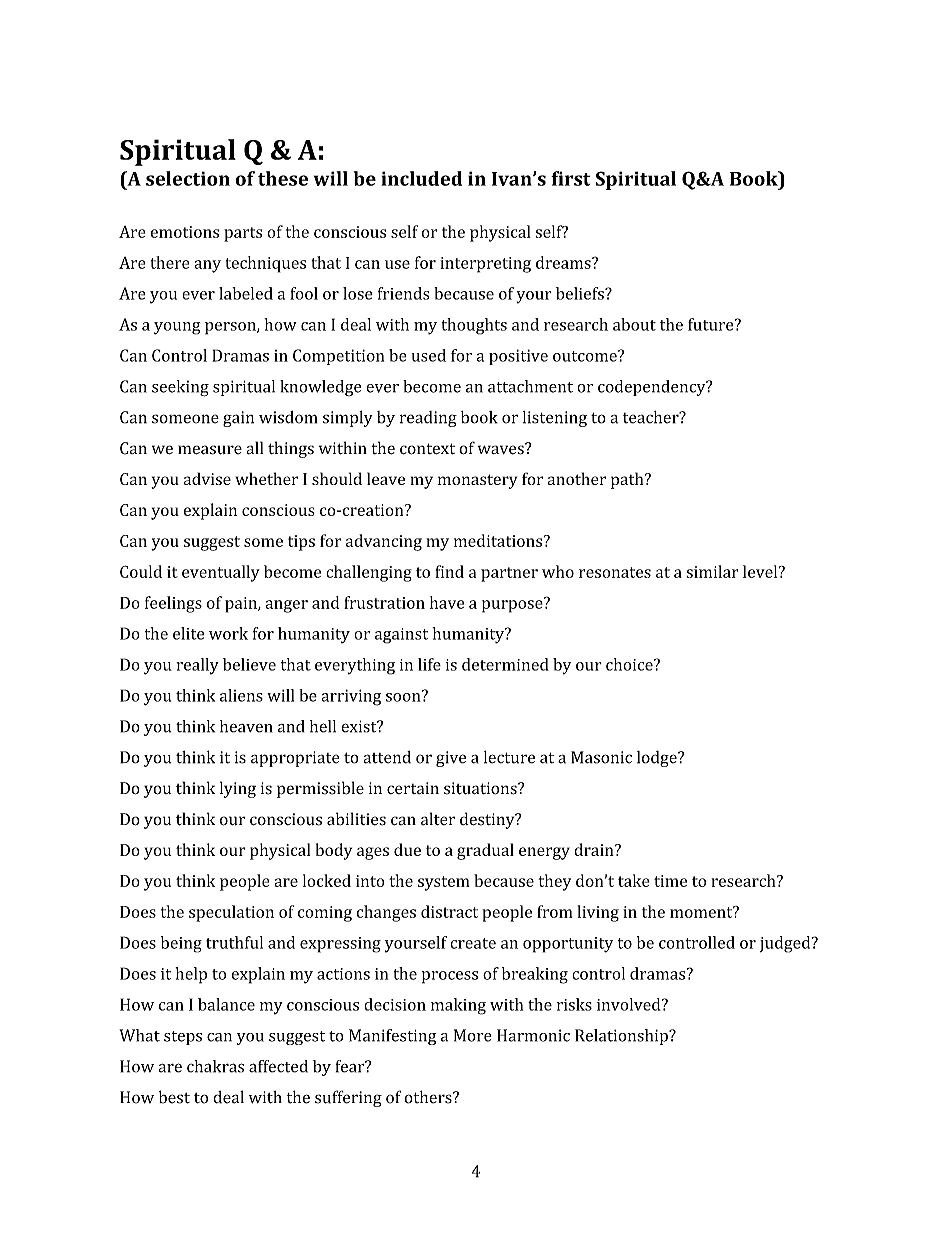 The height and width of the document is (1233, 952). I want to click on parts, so click(243, 234).
